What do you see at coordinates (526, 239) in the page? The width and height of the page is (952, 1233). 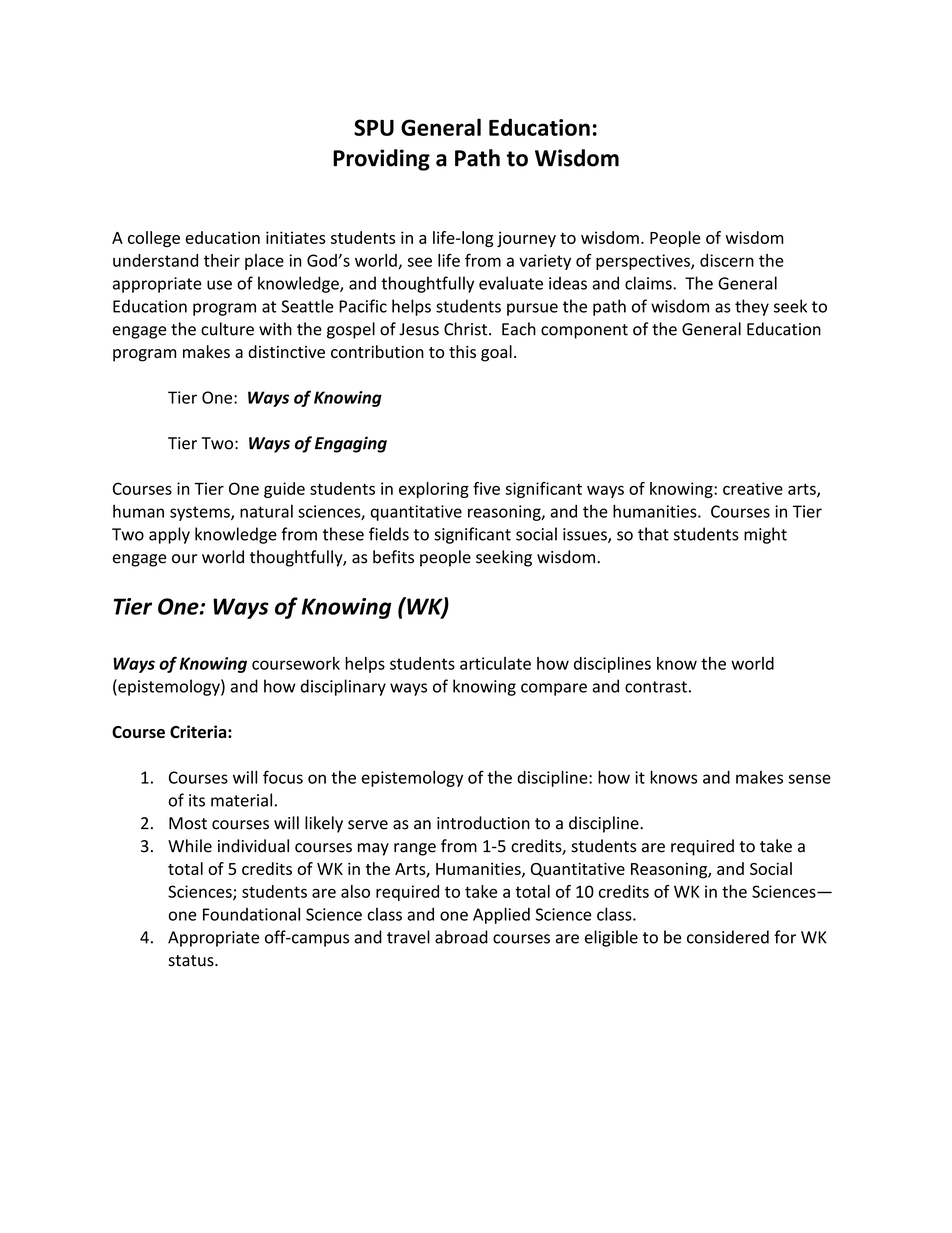 I see `journey` at bounding box center [526, 239].
